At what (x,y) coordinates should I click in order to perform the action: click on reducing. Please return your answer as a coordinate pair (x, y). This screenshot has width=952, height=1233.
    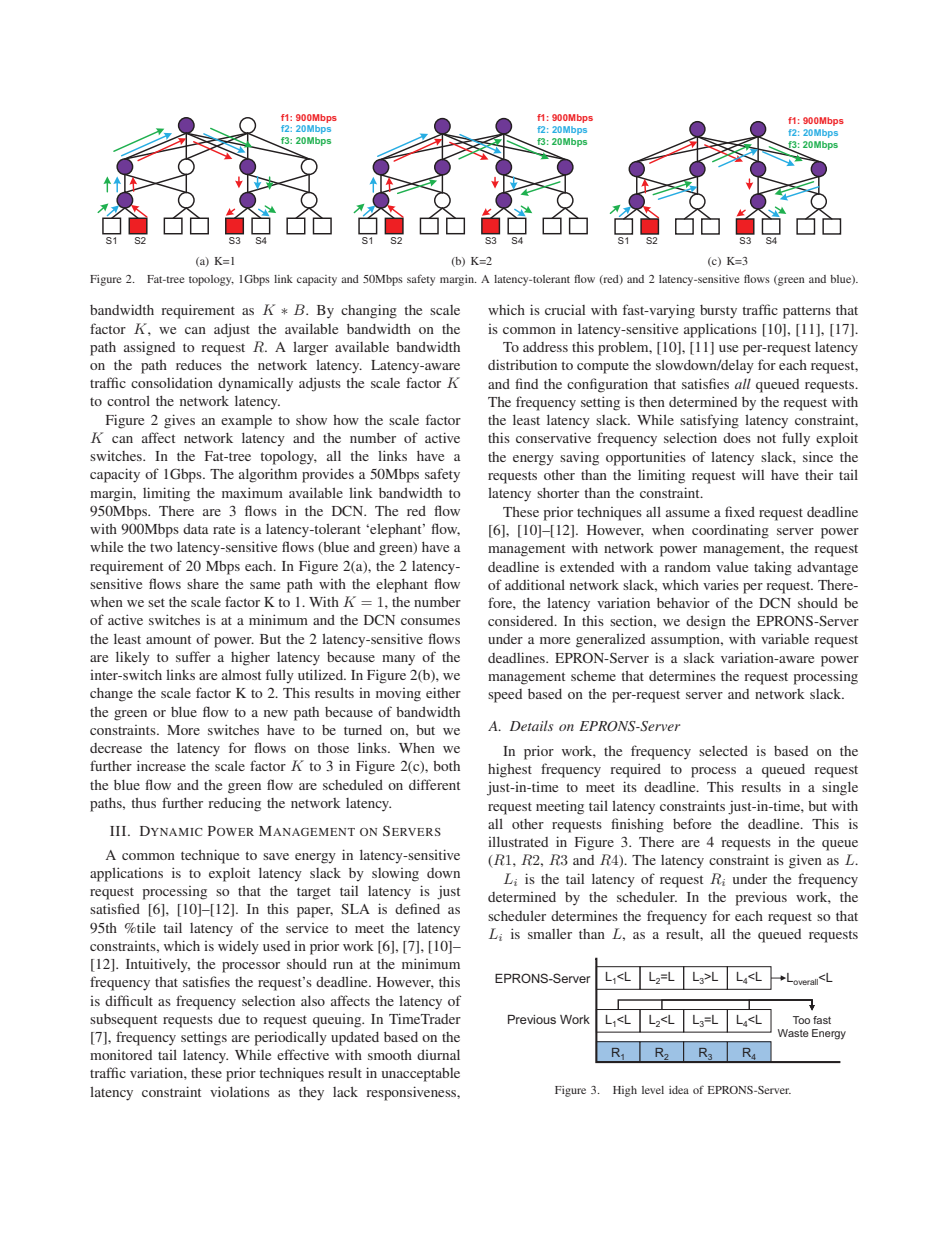
    Looking at the image, I should click on (234, 804).
